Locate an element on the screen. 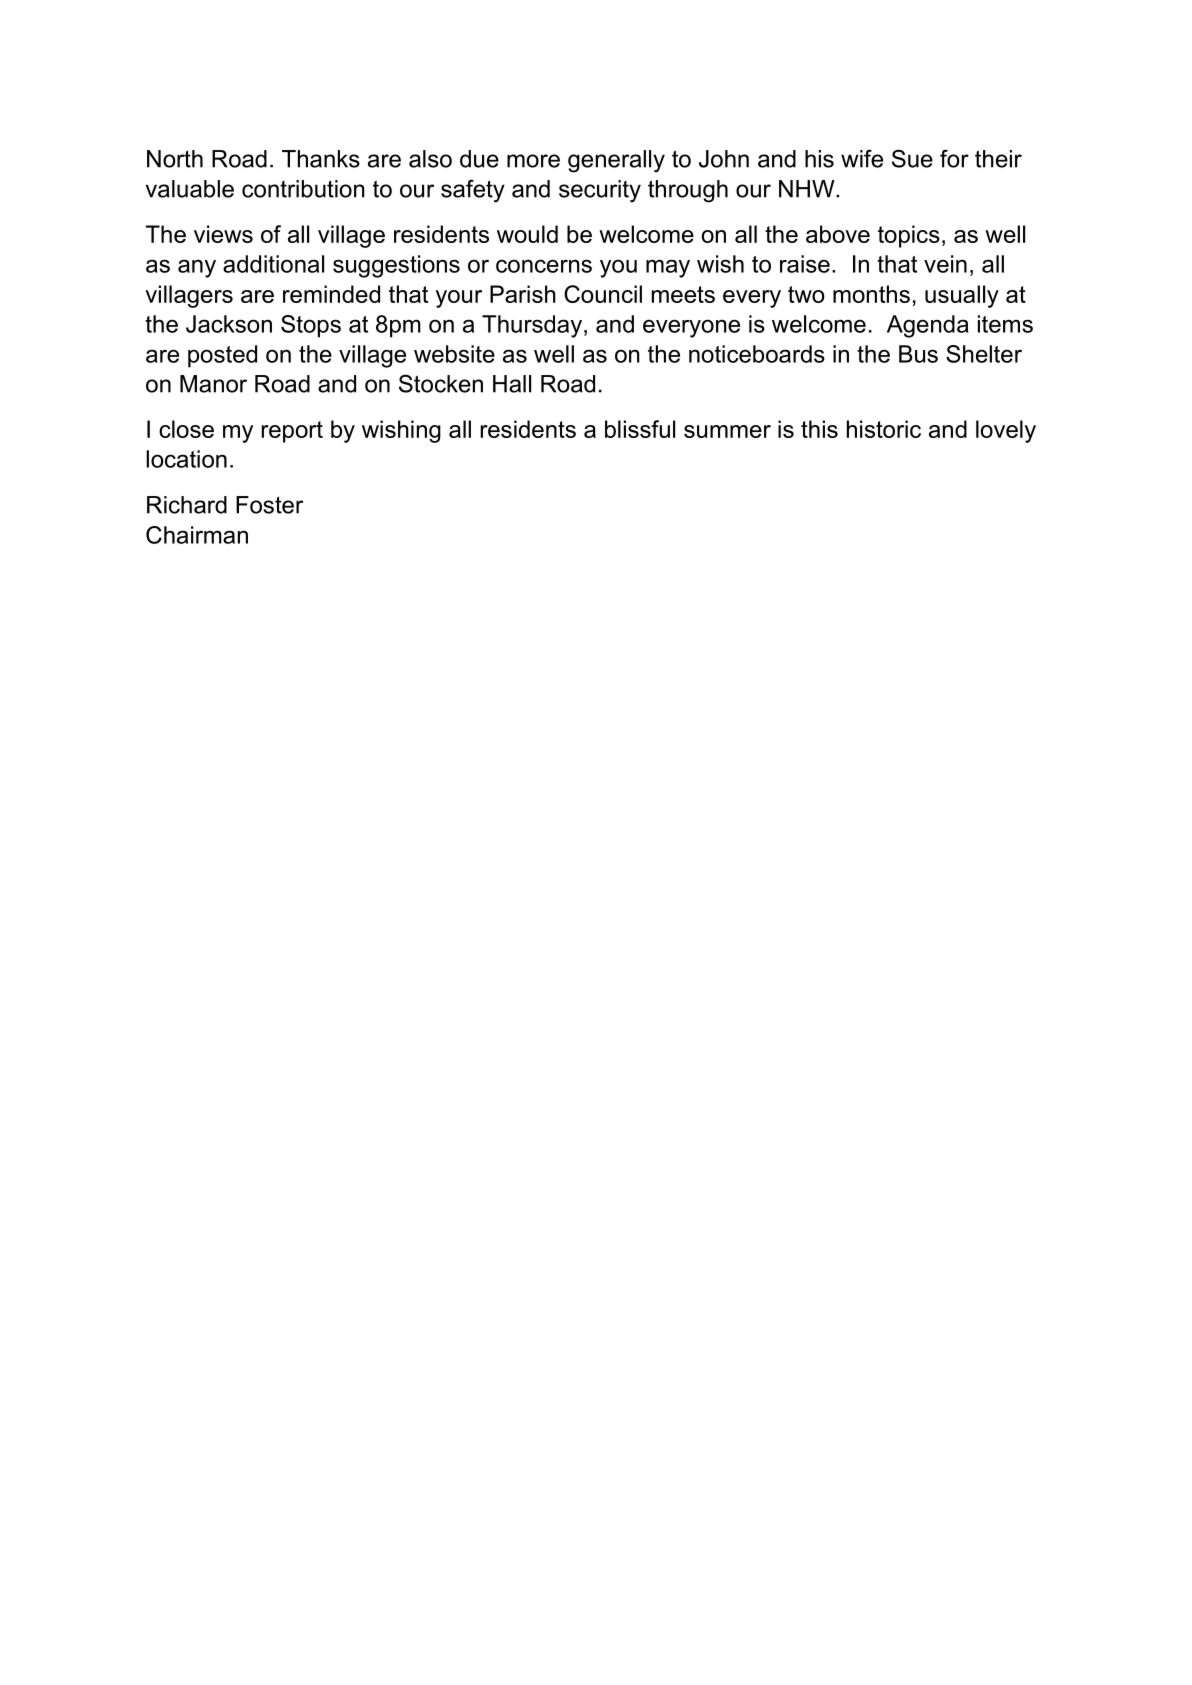  location is located at coordinates (186, 459).
